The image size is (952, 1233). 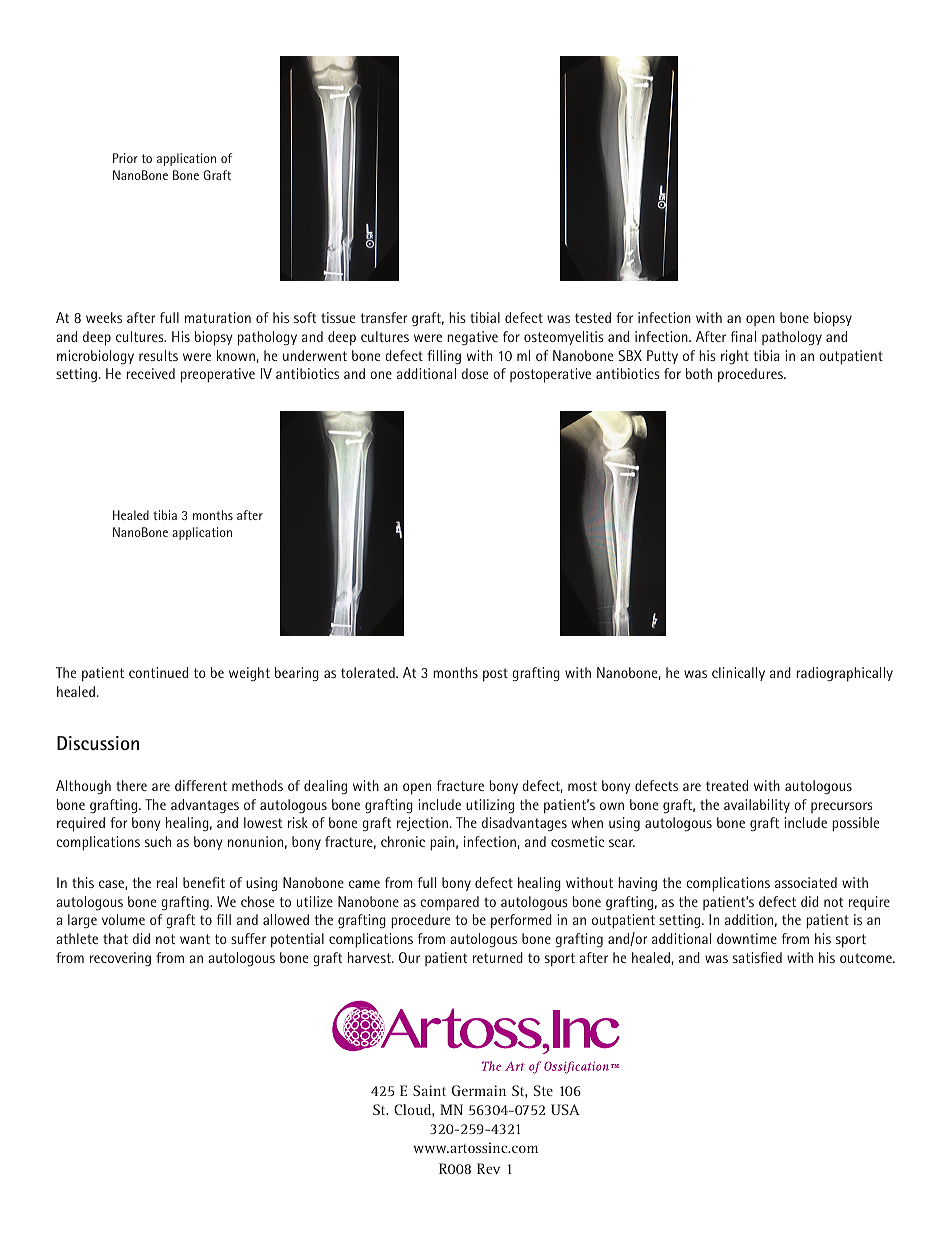 What do you see at coordinates (158, 672) in the page?
I see `continued` at bounding box center [158, 672].
